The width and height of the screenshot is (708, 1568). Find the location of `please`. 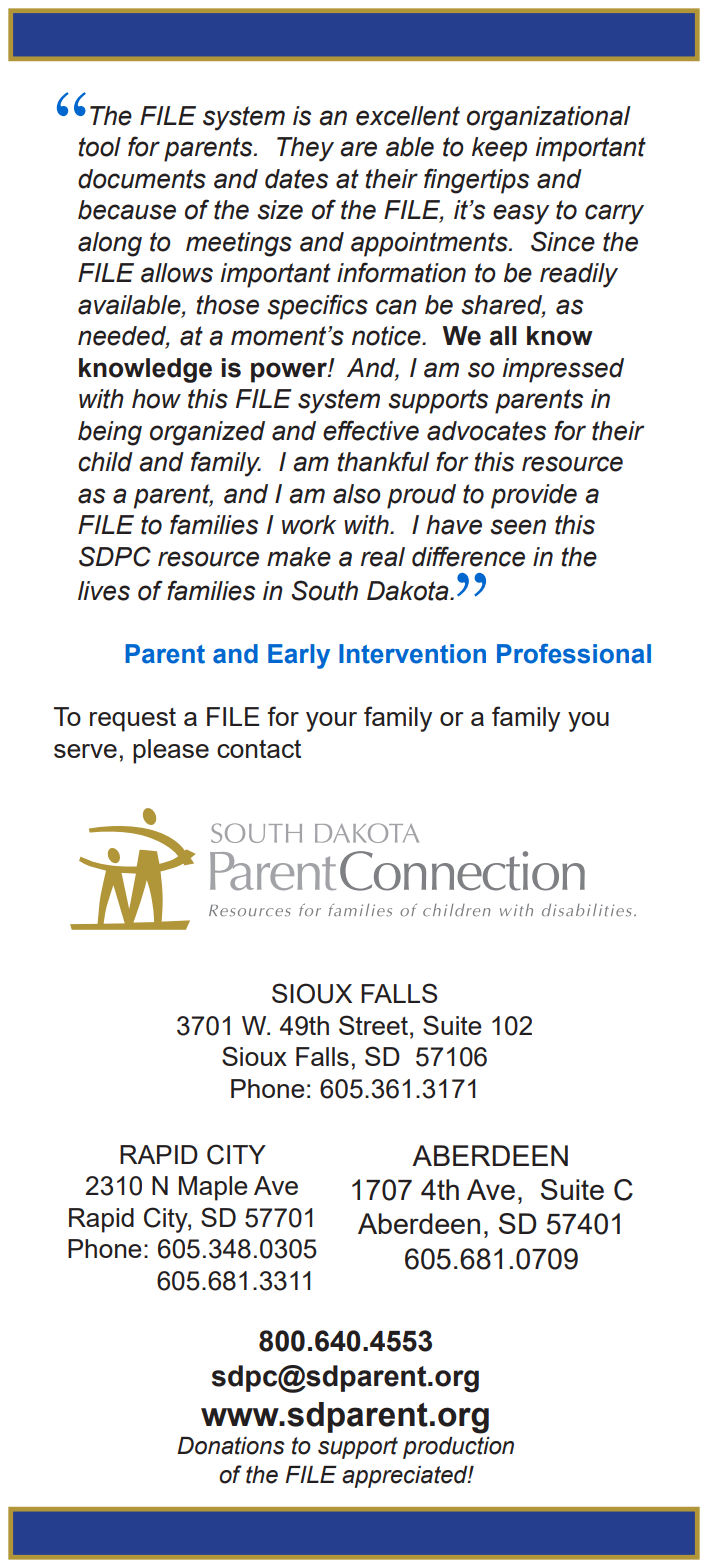

please is located at coordinates (171, 751).
